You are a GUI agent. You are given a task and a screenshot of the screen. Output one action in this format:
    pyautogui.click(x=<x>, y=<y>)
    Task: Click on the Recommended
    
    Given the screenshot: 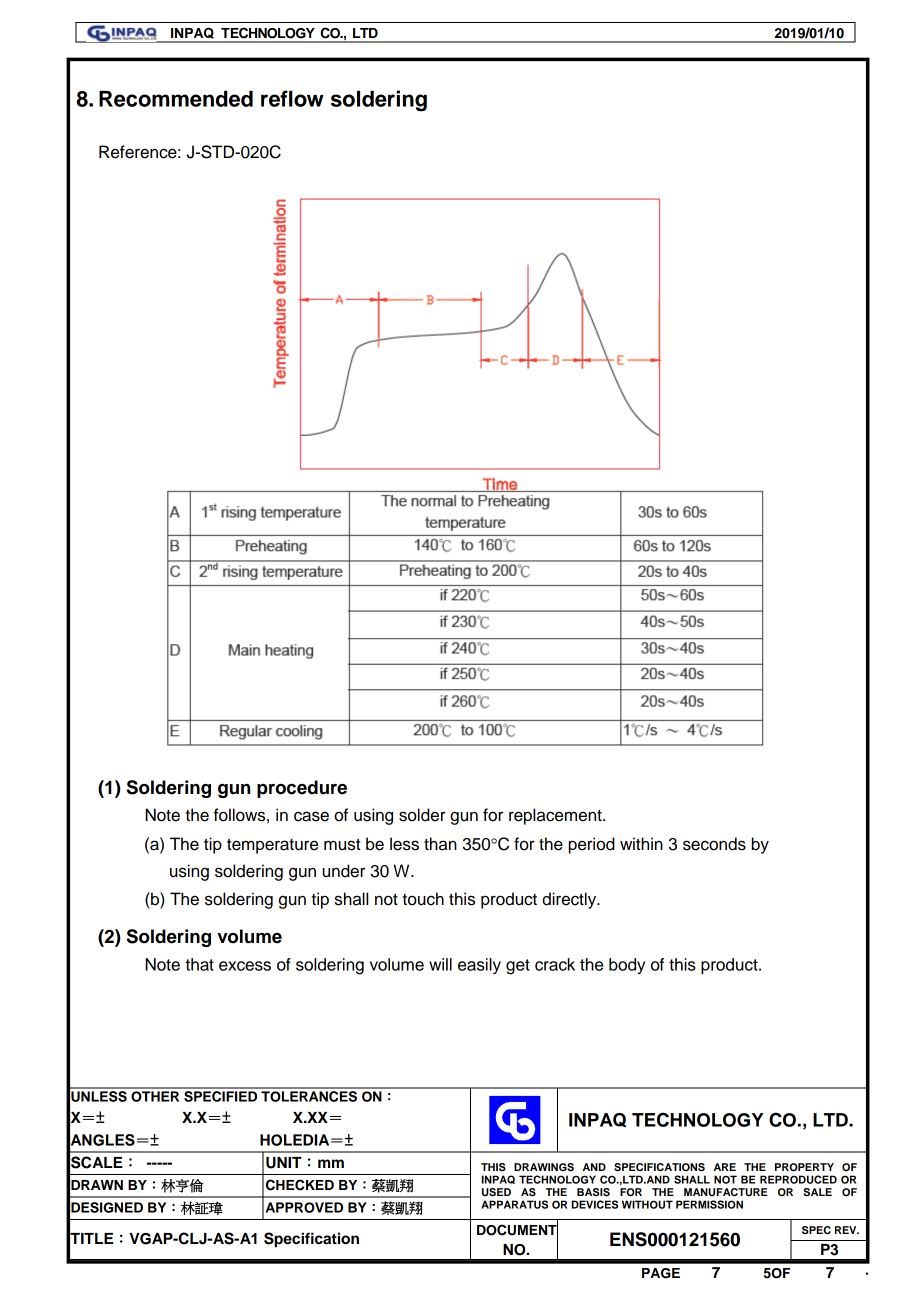 What is the action you would take?
    pyautogui.click(x=176, y=99)
